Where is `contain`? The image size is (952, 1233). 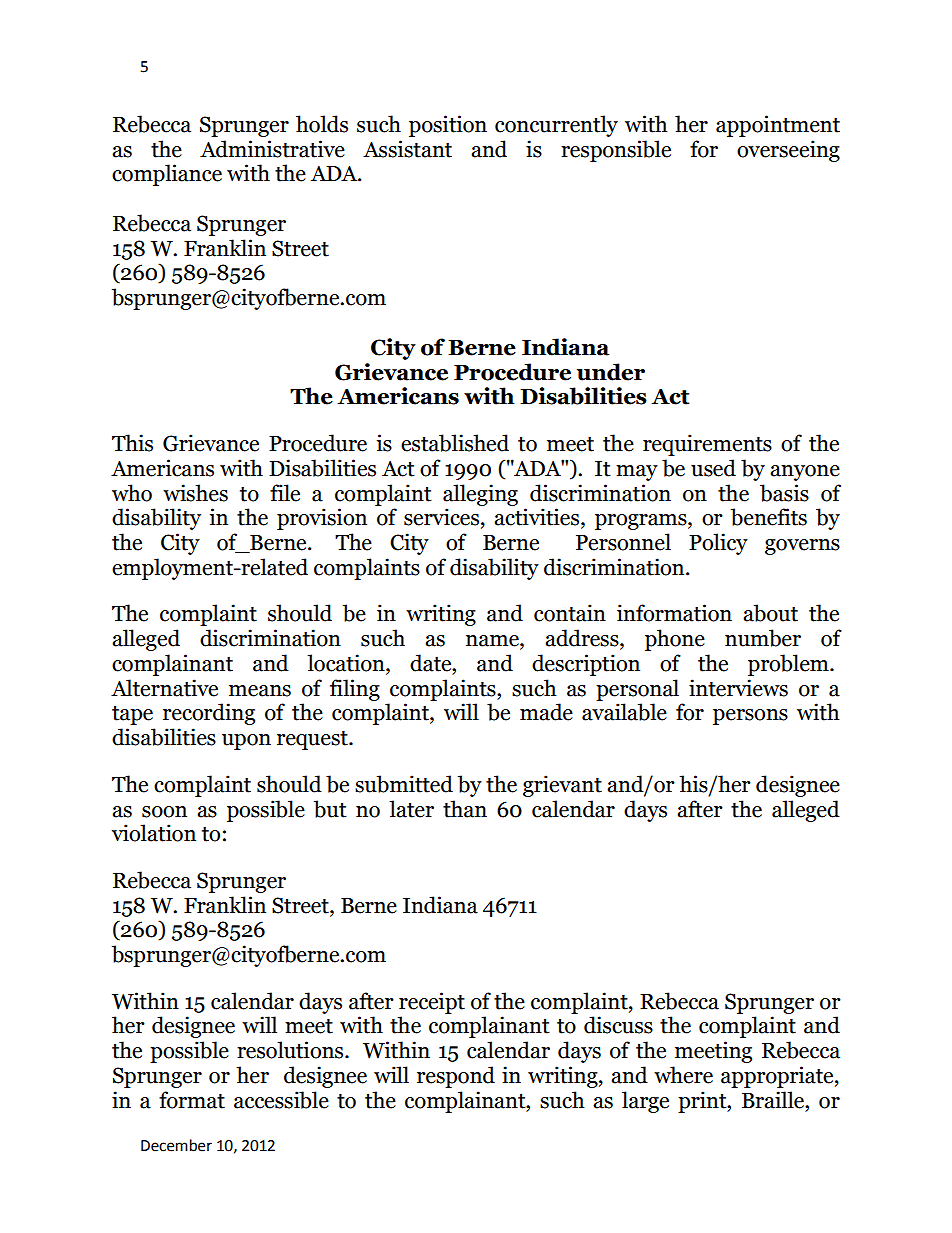
contain is located at coordinates (570, 613).
